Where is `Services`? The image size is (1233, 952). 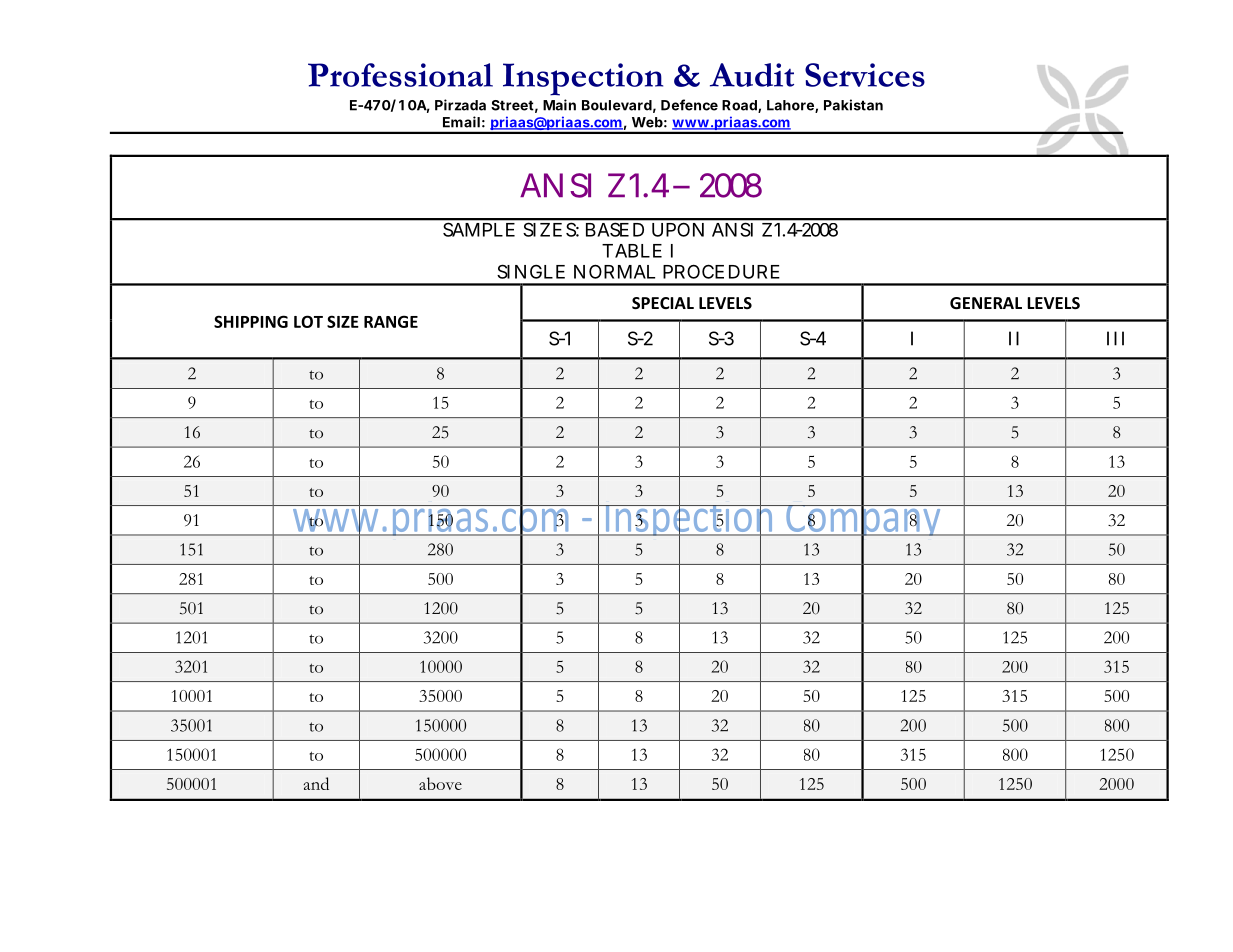
Services is located at coordinates (865, 75).
